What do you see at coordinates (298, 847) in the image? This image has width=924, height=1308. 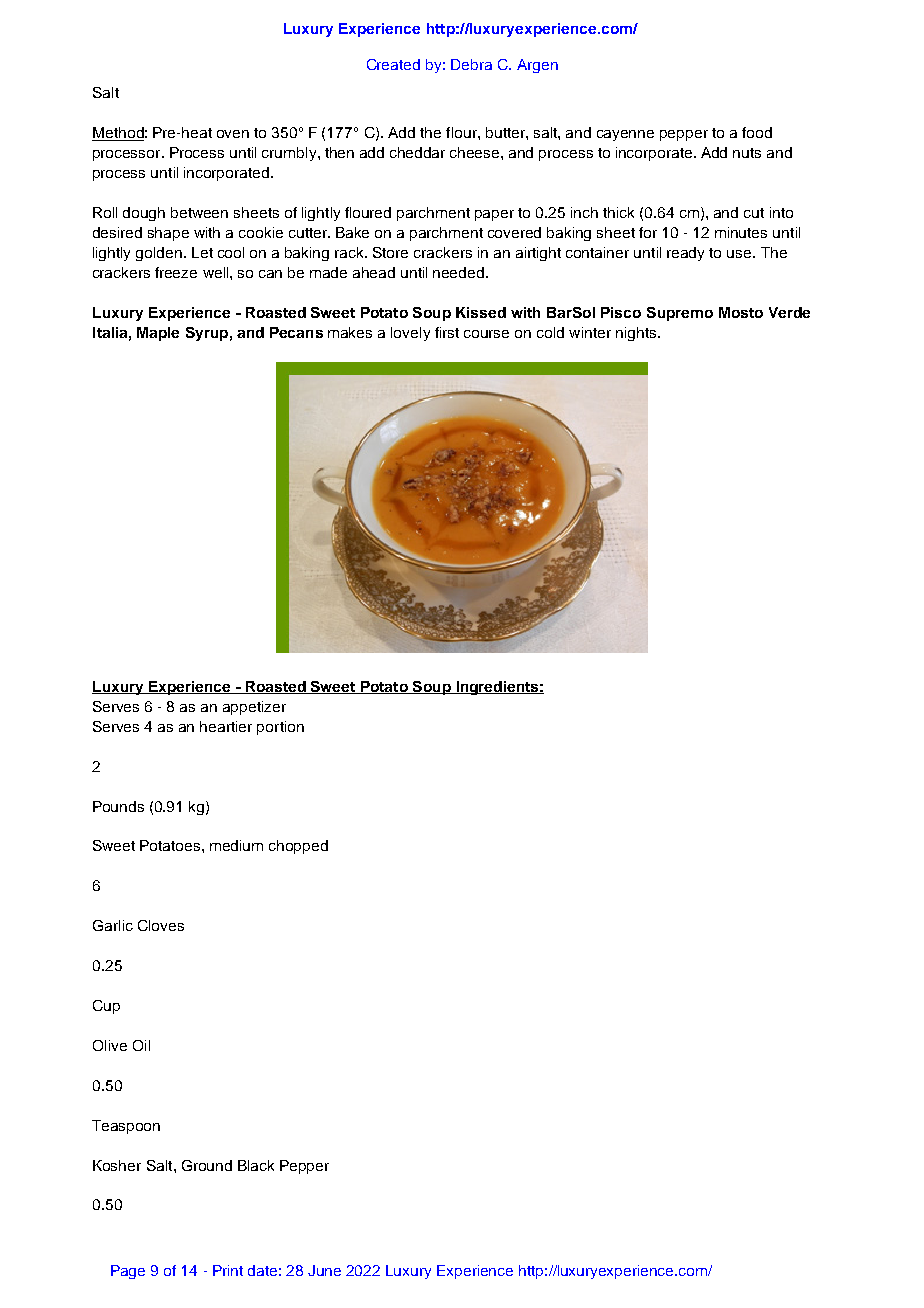 I see `chopped` at bounding box center [298, 847].
